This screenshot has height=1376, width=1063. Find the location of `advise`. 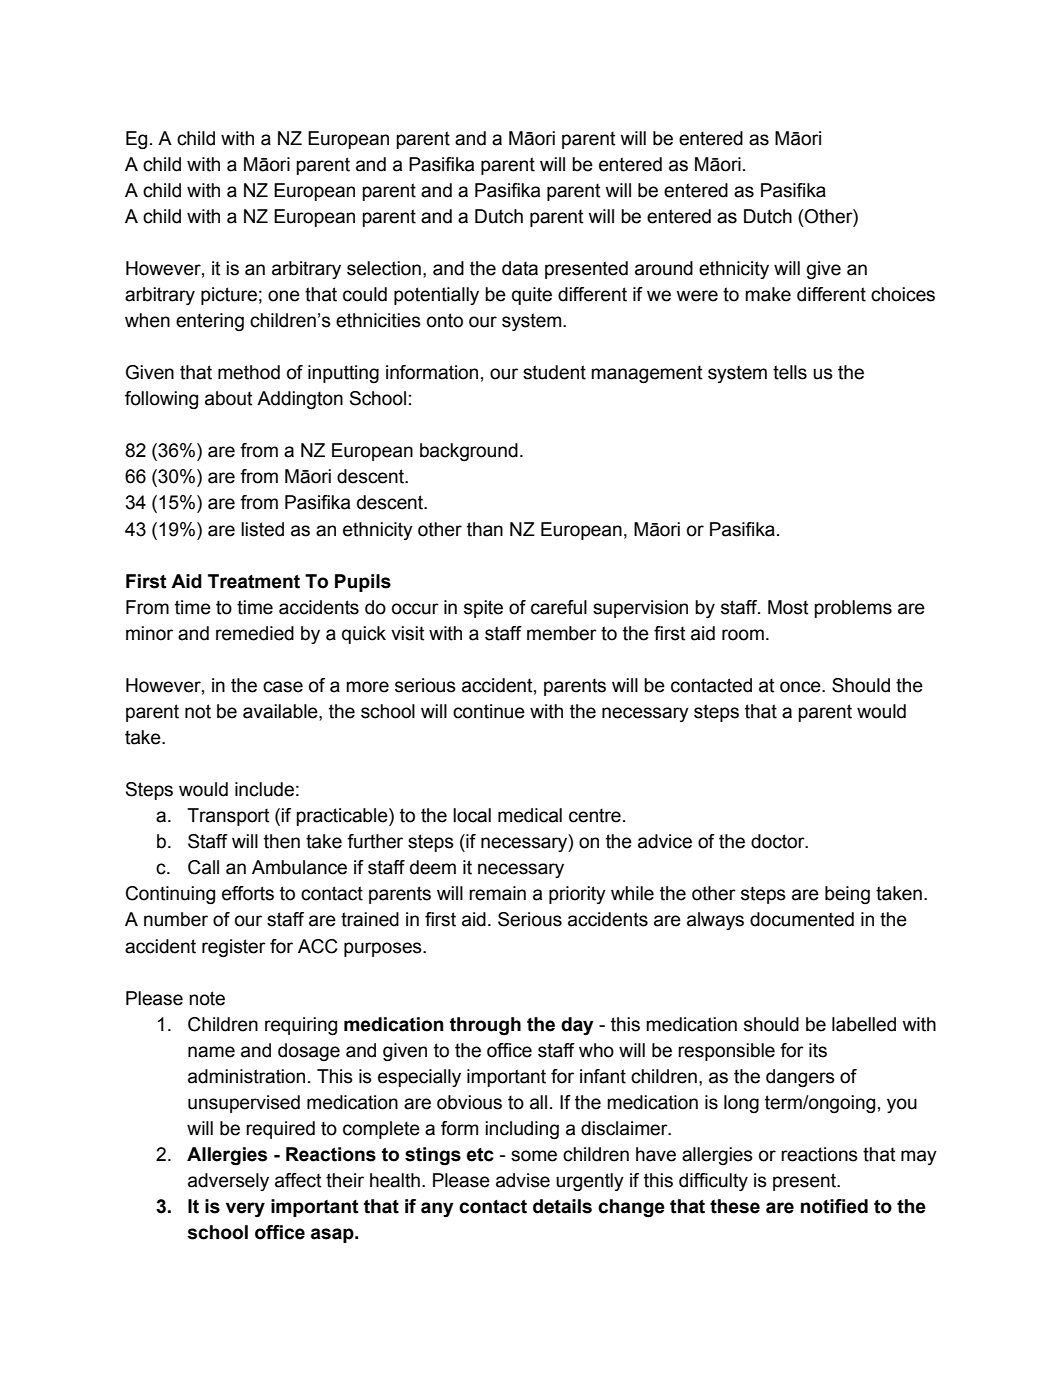

advise is located at coordinates (523, 1180).
